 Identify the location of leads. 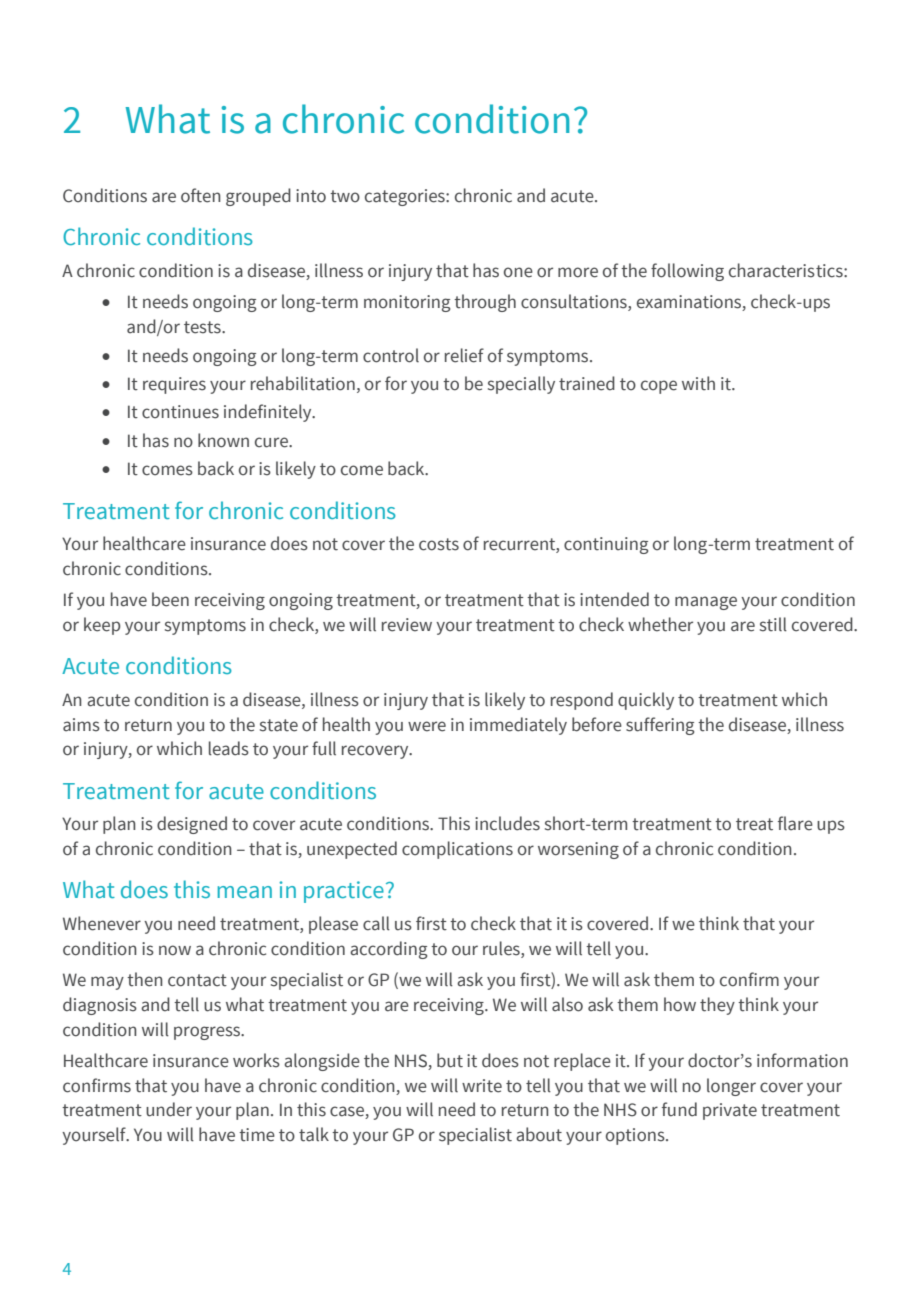
(229, 748).
